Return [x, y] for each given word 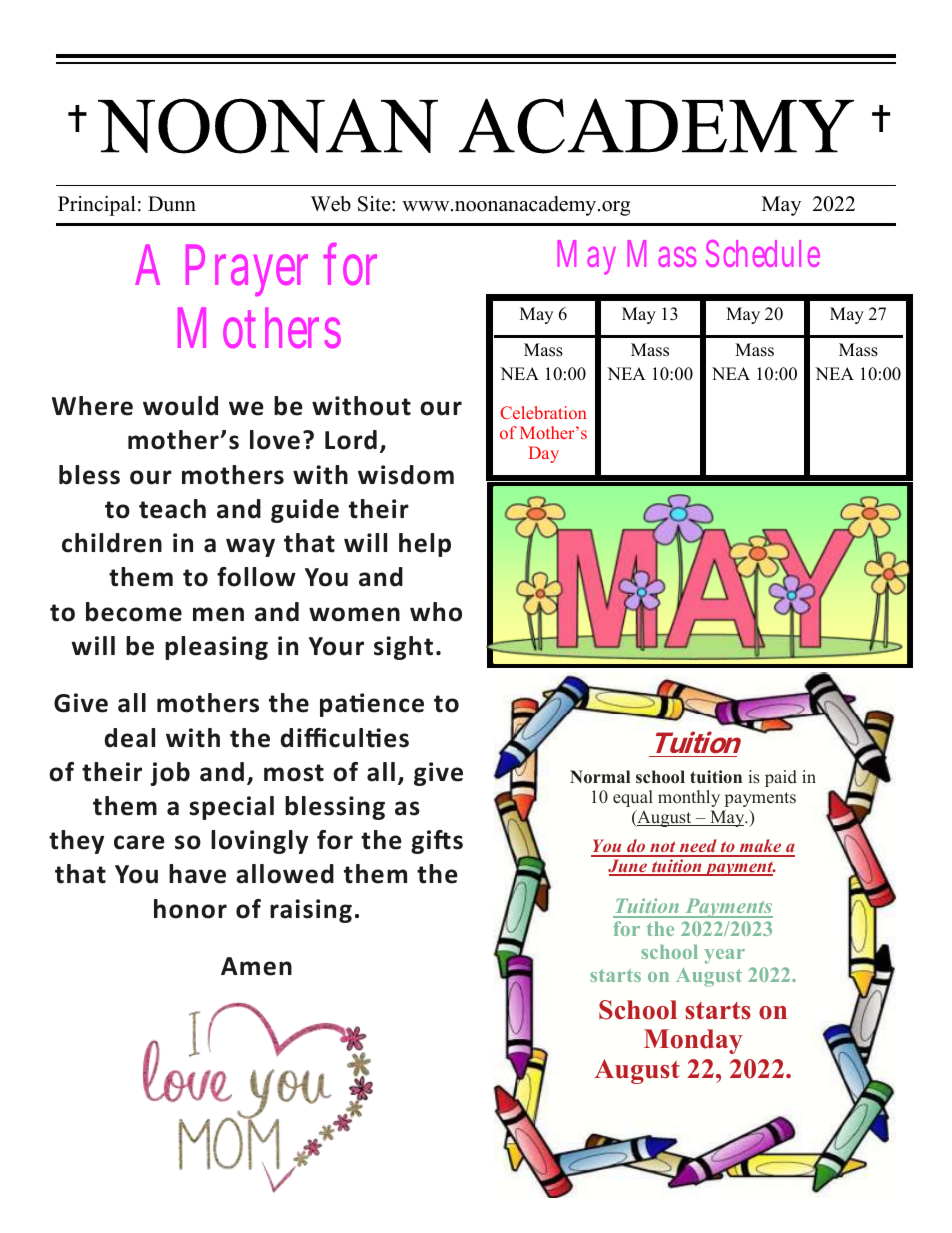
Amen [256, 966]
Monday [693, 1041]
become [134, 612]
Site [375, 204]
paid [781, 778]
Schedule [763, 253]
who [436, 612]
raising [311, 911]
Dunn [172, 204]
